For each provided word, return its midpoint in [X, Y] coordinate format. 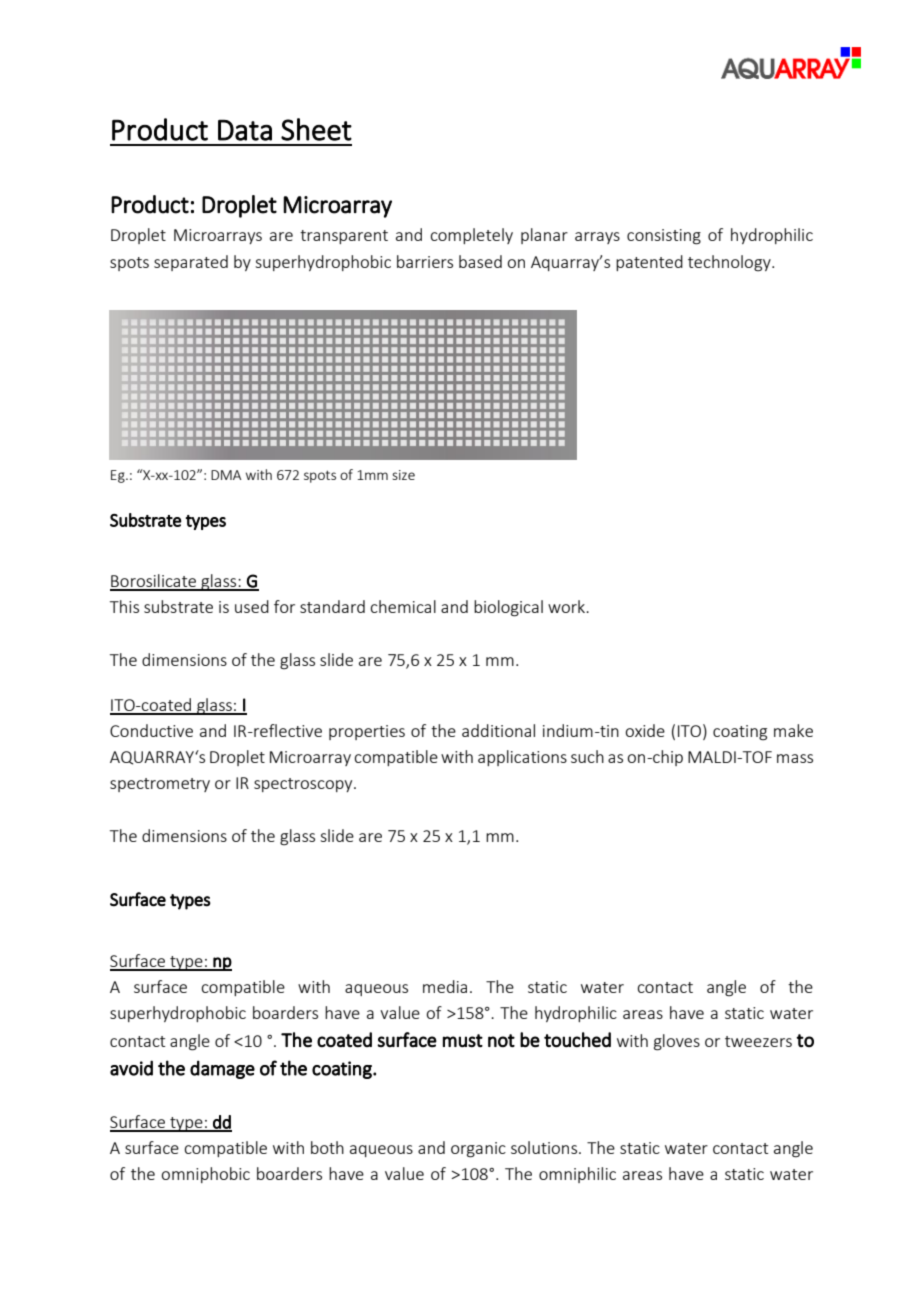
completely [471, 236]
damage [222, 1069]
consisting [664, 237]
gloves [677, 1042]
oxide [645, 730]
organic [478, 1150]
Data [245, 130]
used [252, 606]
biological [508, 608]
